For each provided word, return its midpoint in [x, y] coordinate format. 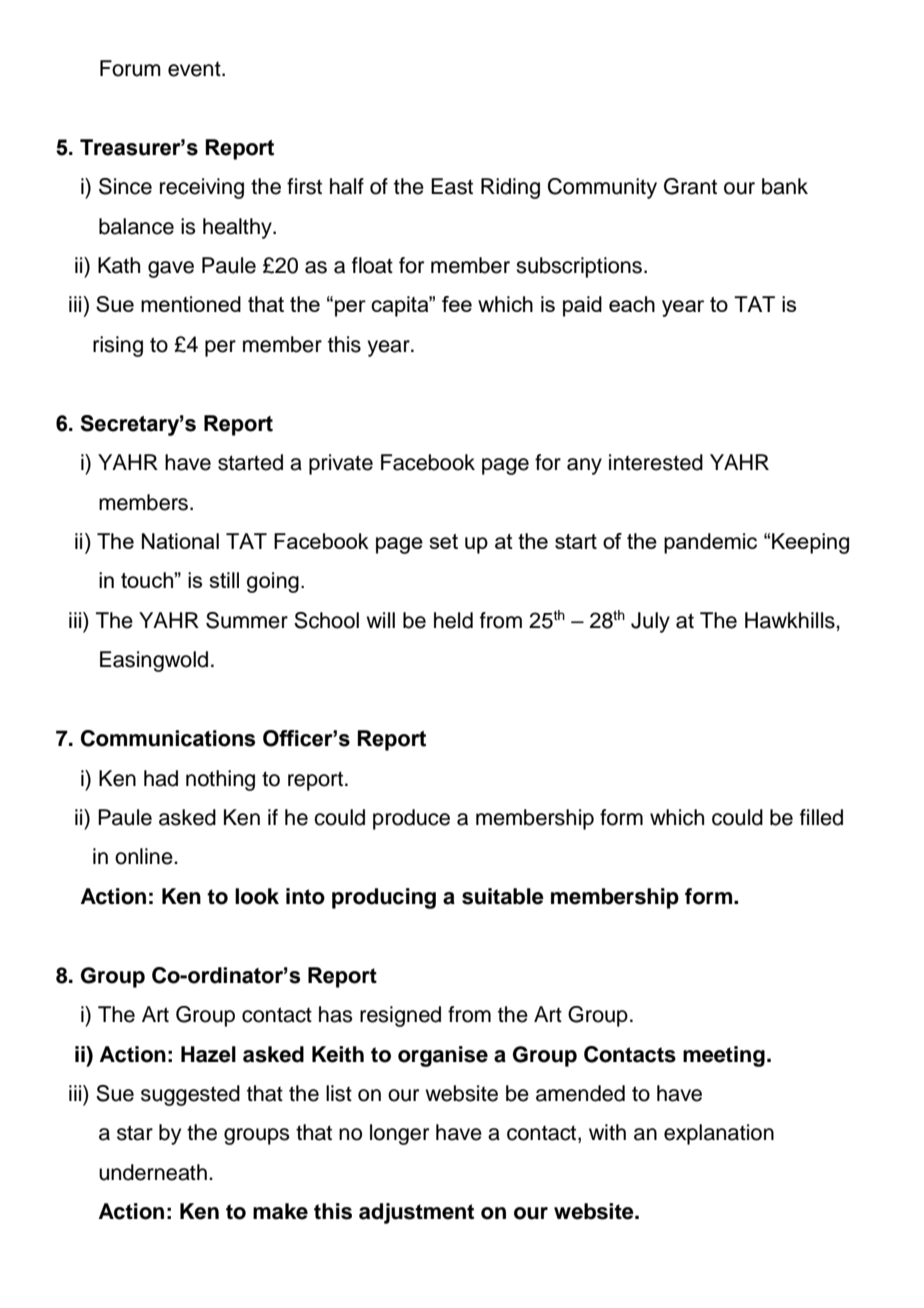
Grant [690, 186]
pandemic [710, 543]
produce [411, 819]
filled [821, 817]
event [195, 69]
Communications [168, 738]
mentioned [191, 304]
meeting [724, 1056]
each [632, 304]
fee [457, 304]
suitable [503, 896]
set [444, 541]
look [257, 896]
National [180, 541]
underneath [153, 1172]
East [452, 186]
